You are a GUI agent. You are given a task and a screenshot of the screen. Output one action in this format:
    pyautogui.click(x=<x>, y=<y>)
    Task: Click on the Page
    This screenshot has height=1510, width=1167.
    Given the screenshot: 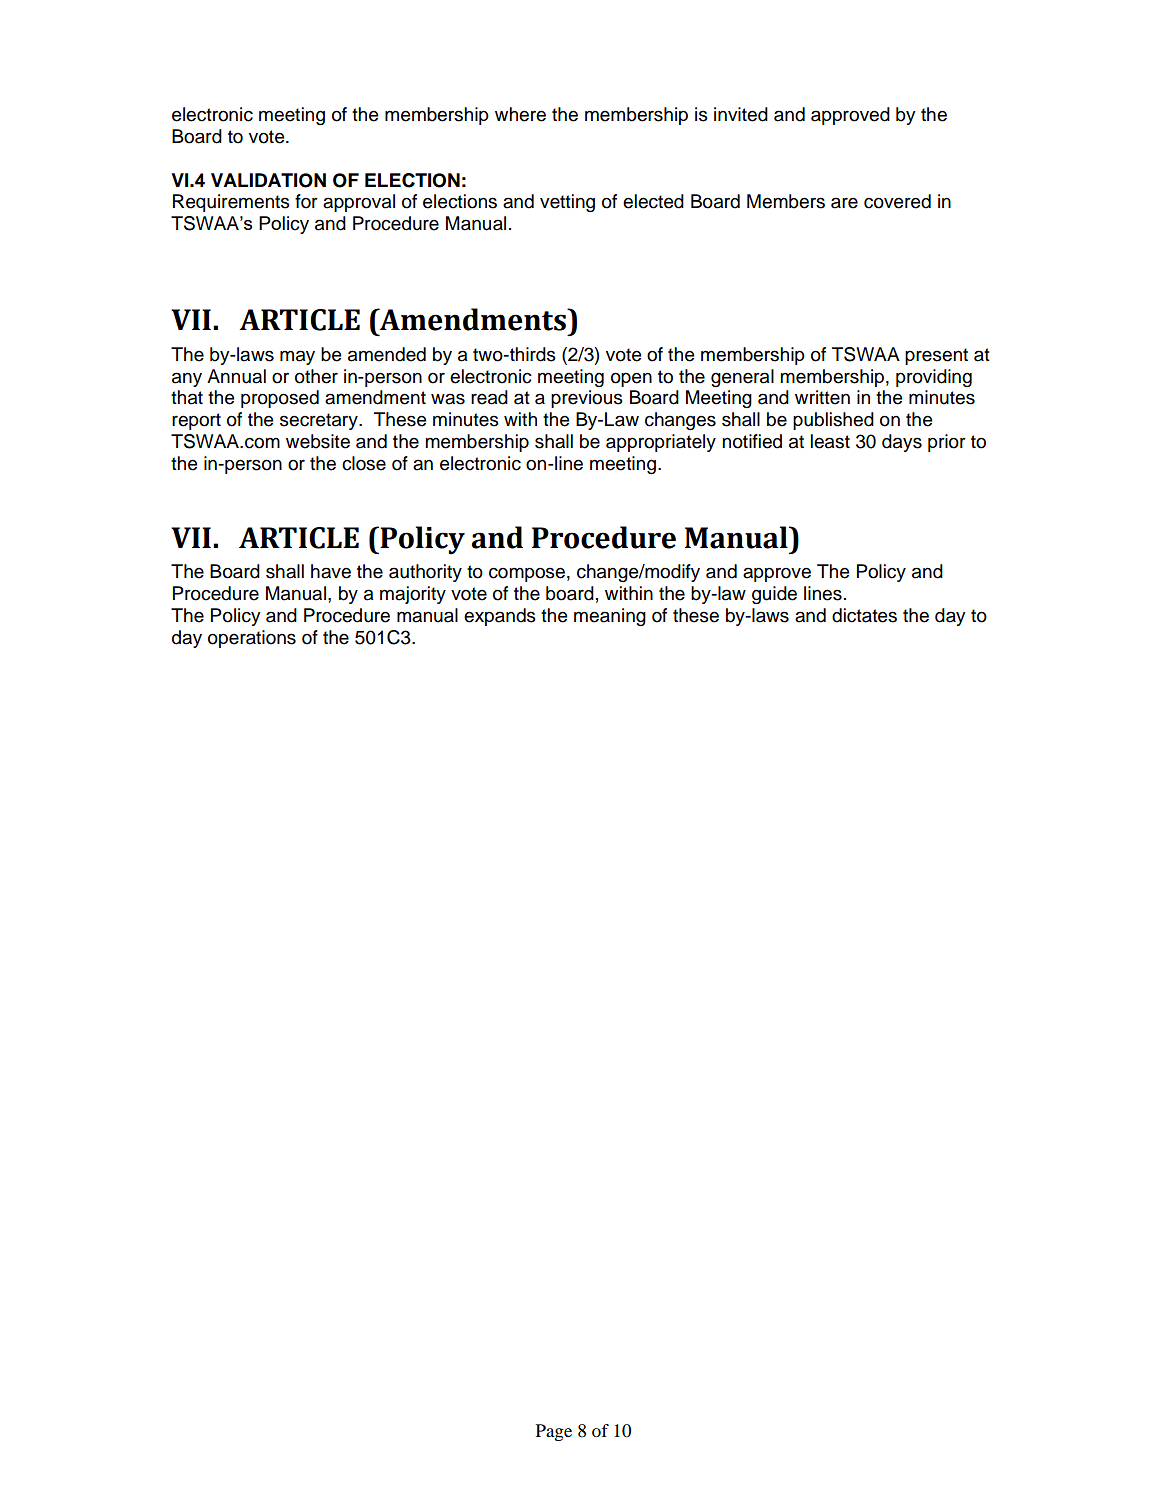 What is the action you would take?
    pyautogui.click(x=554, y=1432)
